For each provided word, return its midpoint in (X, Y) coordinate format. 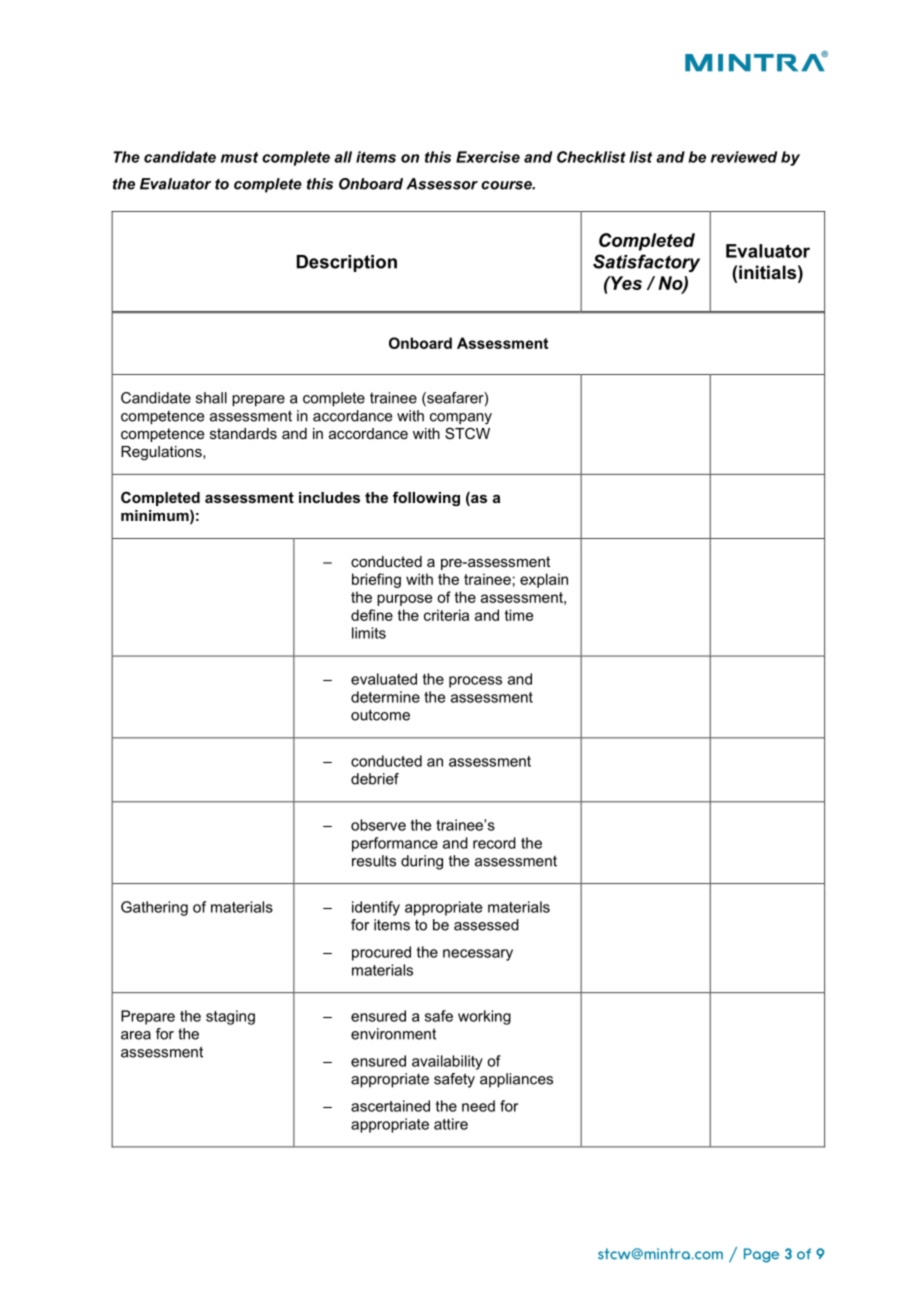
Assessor (442, 184)
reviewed (744, 157)
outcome (380, 715)
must (239, 157)
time (519, 615)
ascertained (390, 1106)
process (475, 682)
